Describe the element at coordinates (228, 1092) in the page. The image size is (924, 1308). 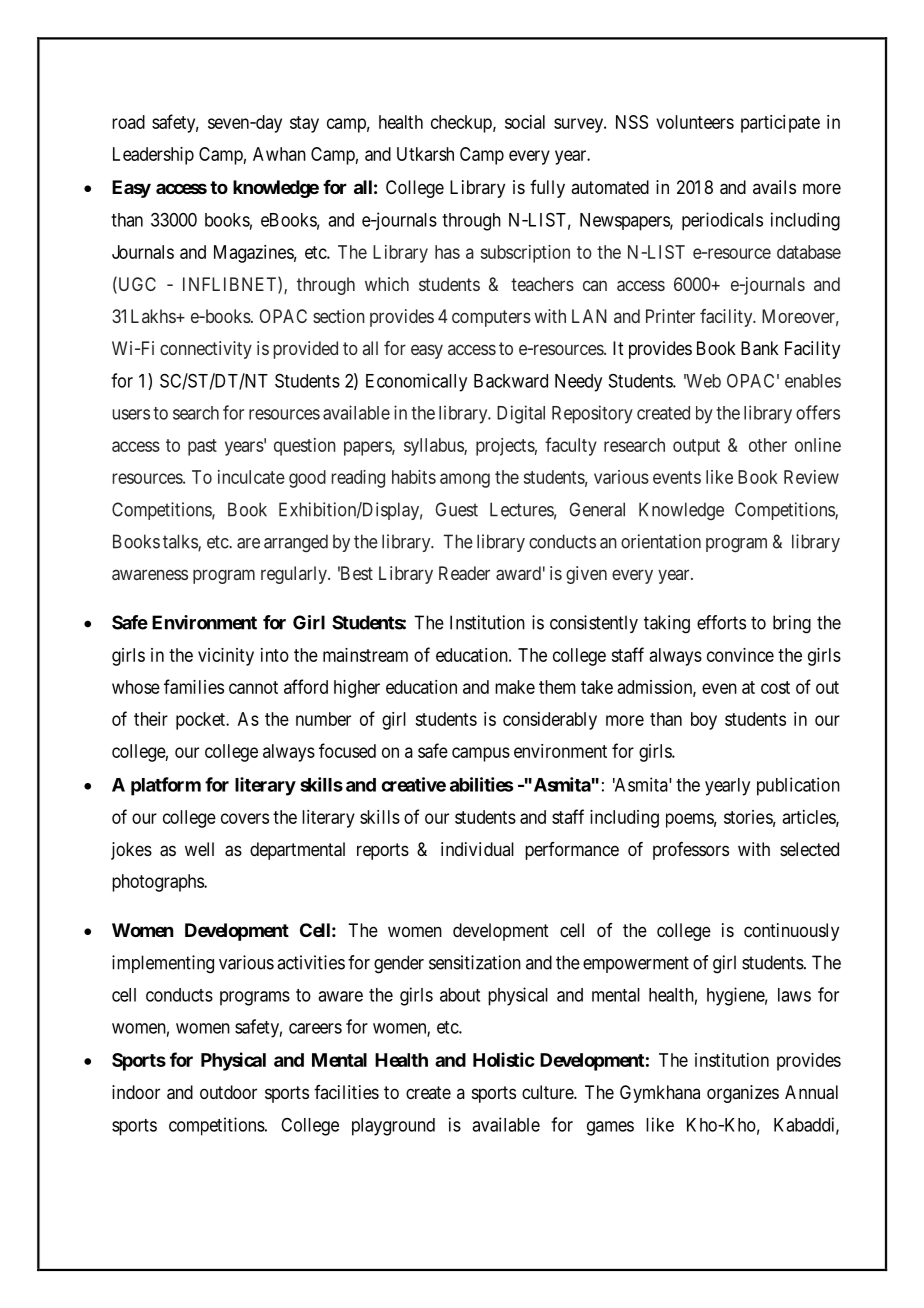
I see `outdoor` at that location.
